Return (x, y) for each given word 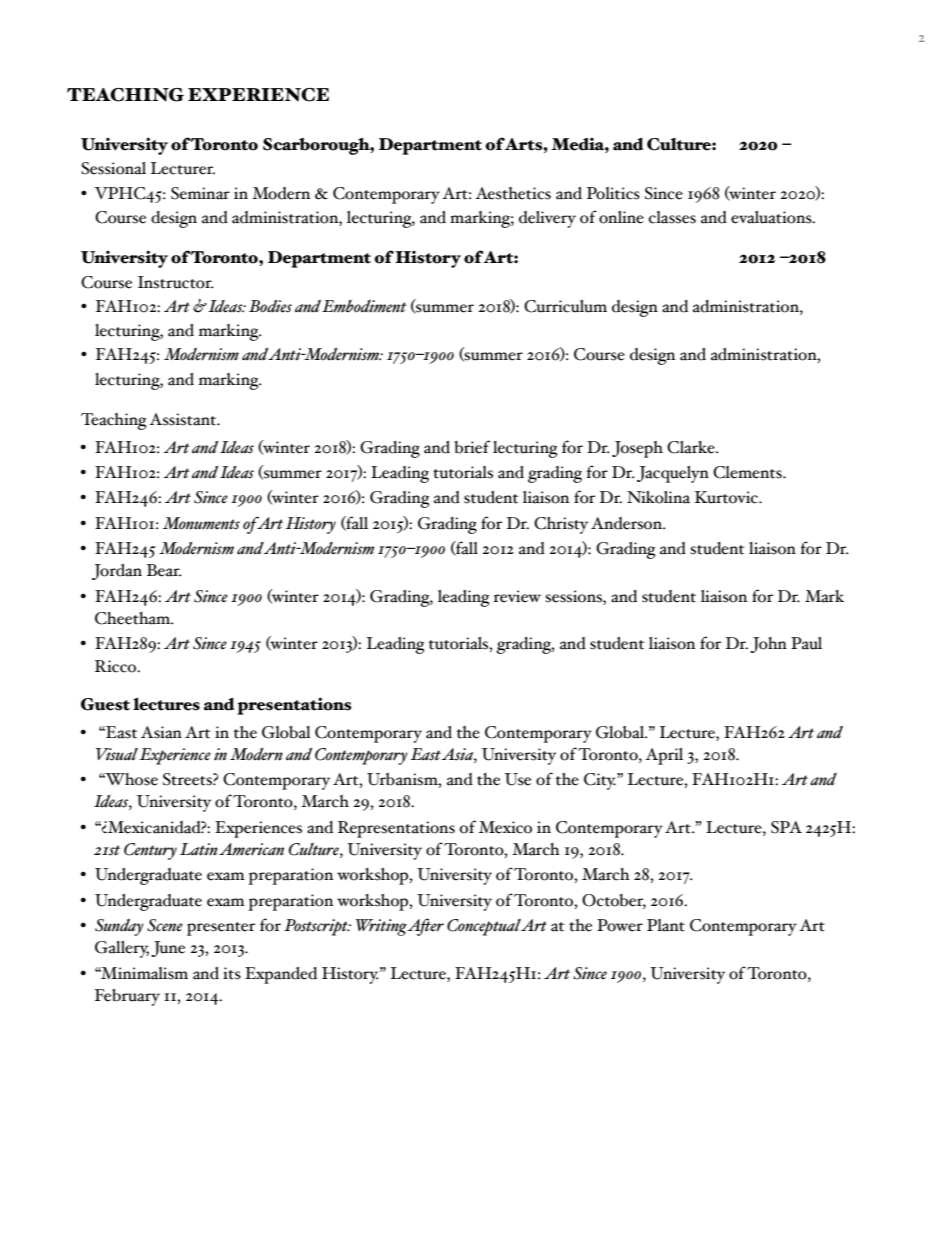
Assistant (183, 419)
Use (518, 779)
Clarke (692, 447)
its (232, 973)
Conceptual (484, 927)
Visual (117, 754)
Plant (666, 925)
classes (672, 217)
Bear (164, 570)
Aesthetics (513, 193)
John (768, 645)
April (664, 756)
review (517, 596)
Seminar (200, 193)
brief (472, 447)
